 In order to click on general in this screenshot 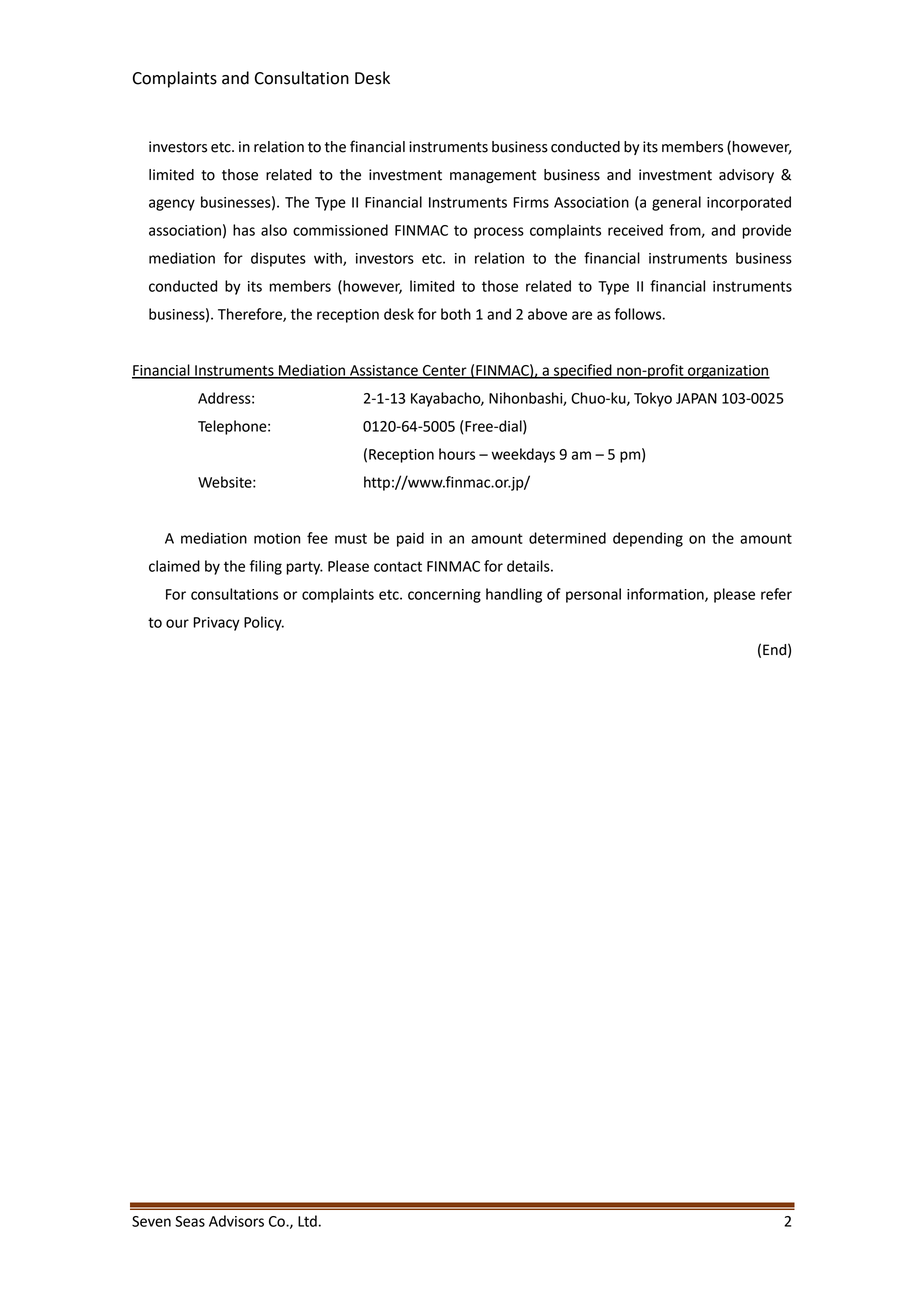, I will do `click(676, 203)`.
